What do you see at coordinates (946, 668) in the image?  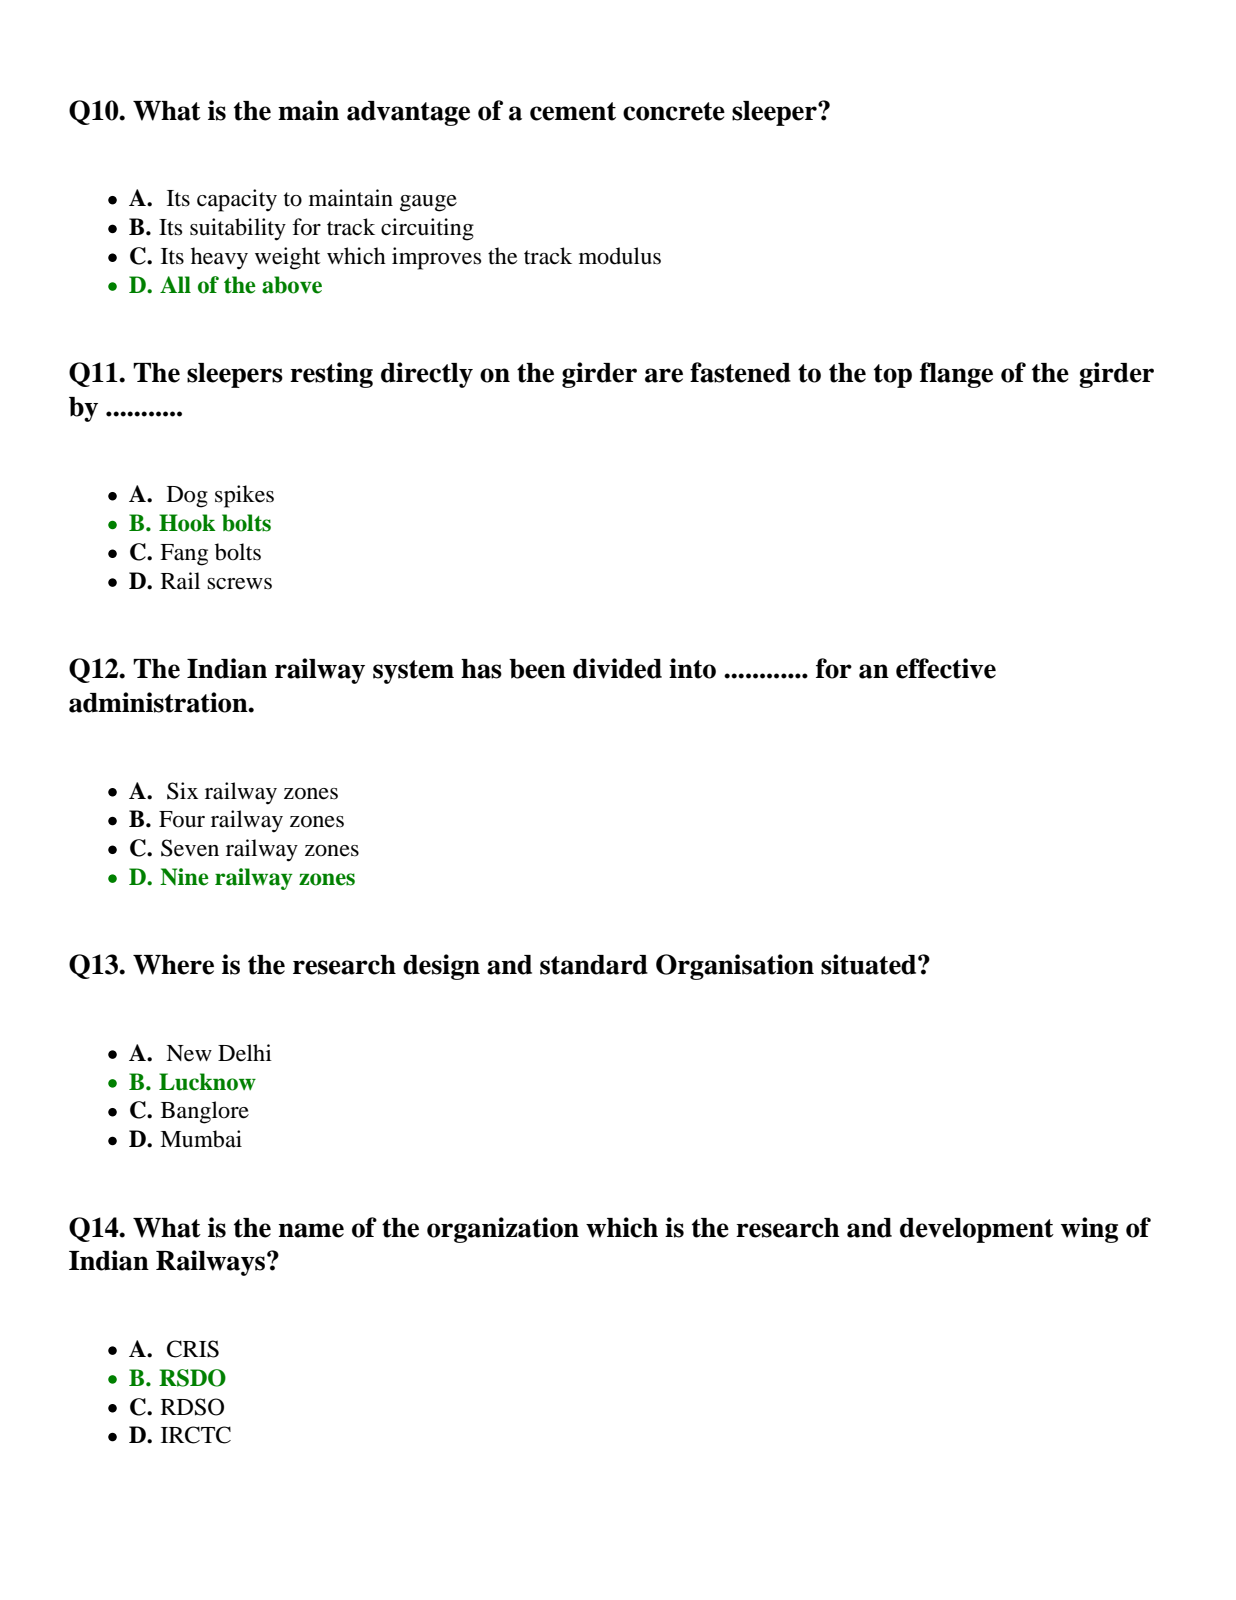 I see `effective` at bounding box center [946, 668].
